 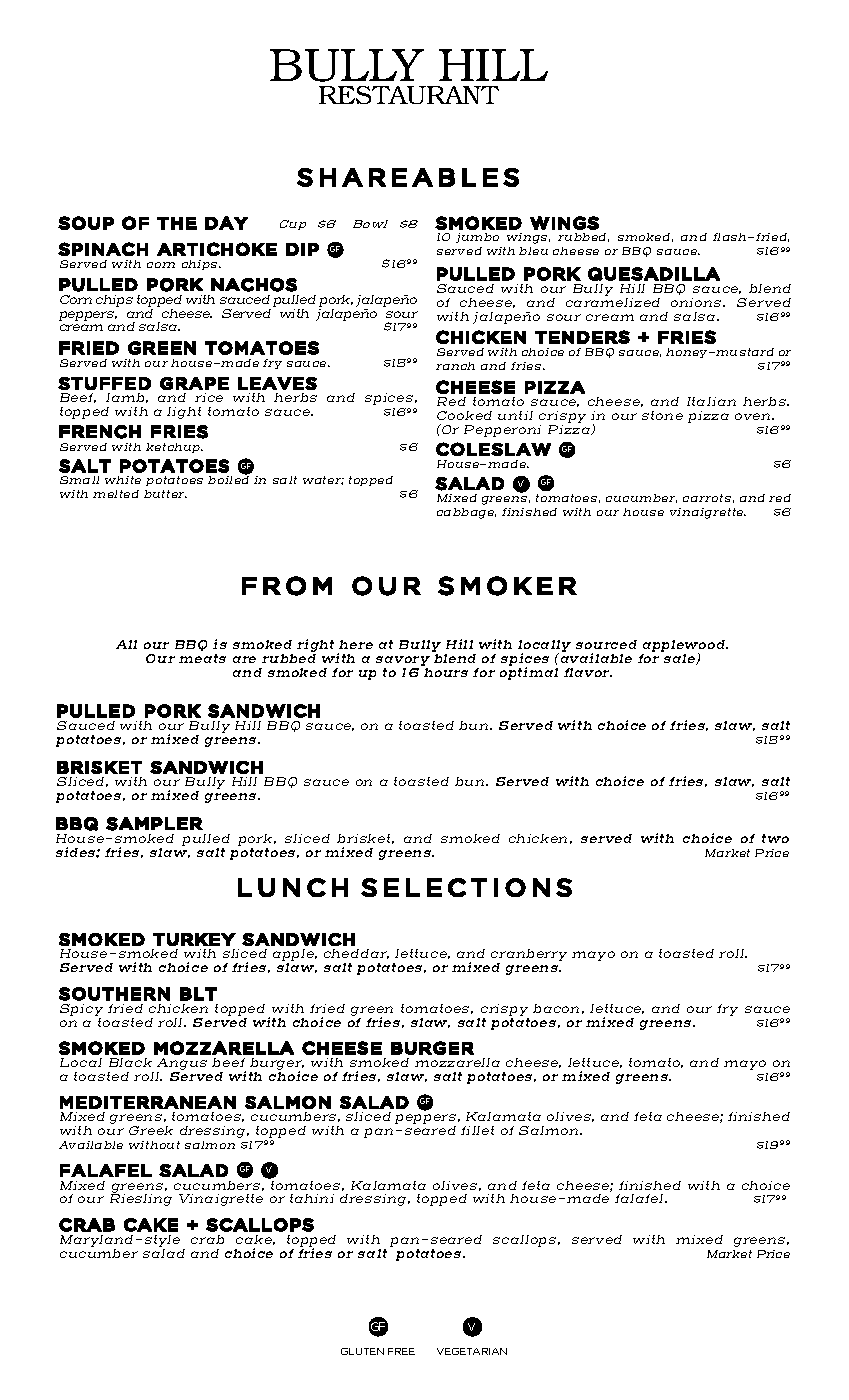 What do you see at coordinates (472, 1351) in the screenshot?
I see `VEGETARIAN` at bounding box center [472, 1351].
